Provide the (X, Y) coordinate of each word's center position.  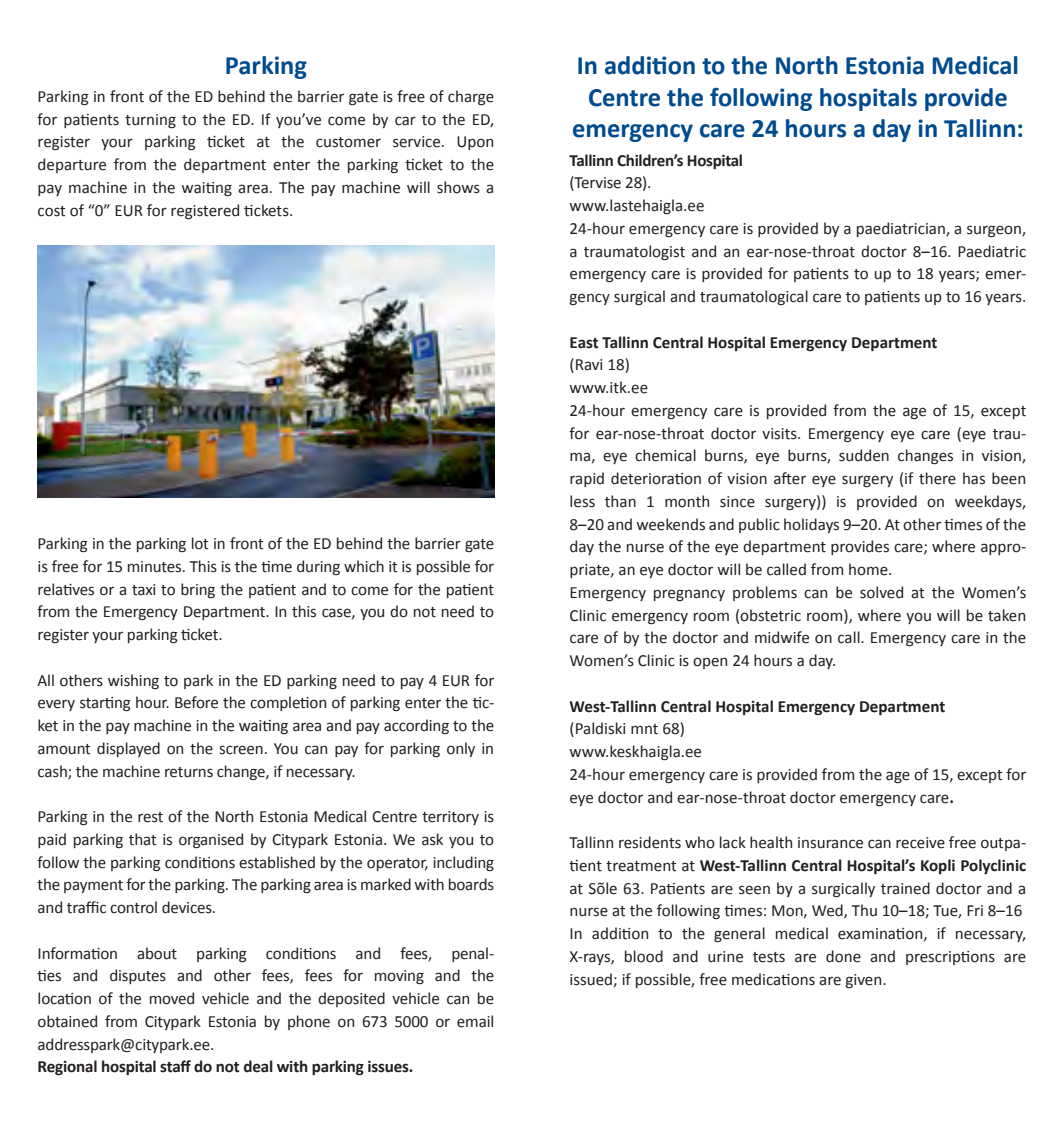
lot (200, 543)
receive (920, 843)
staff (175, 1066)
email (475, 1021)
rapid (587, 479)
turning (150, 121)
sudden (864, 455)
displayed (128, 749)
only (461, 749)
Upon (475, 143)
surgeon (995, 231)
